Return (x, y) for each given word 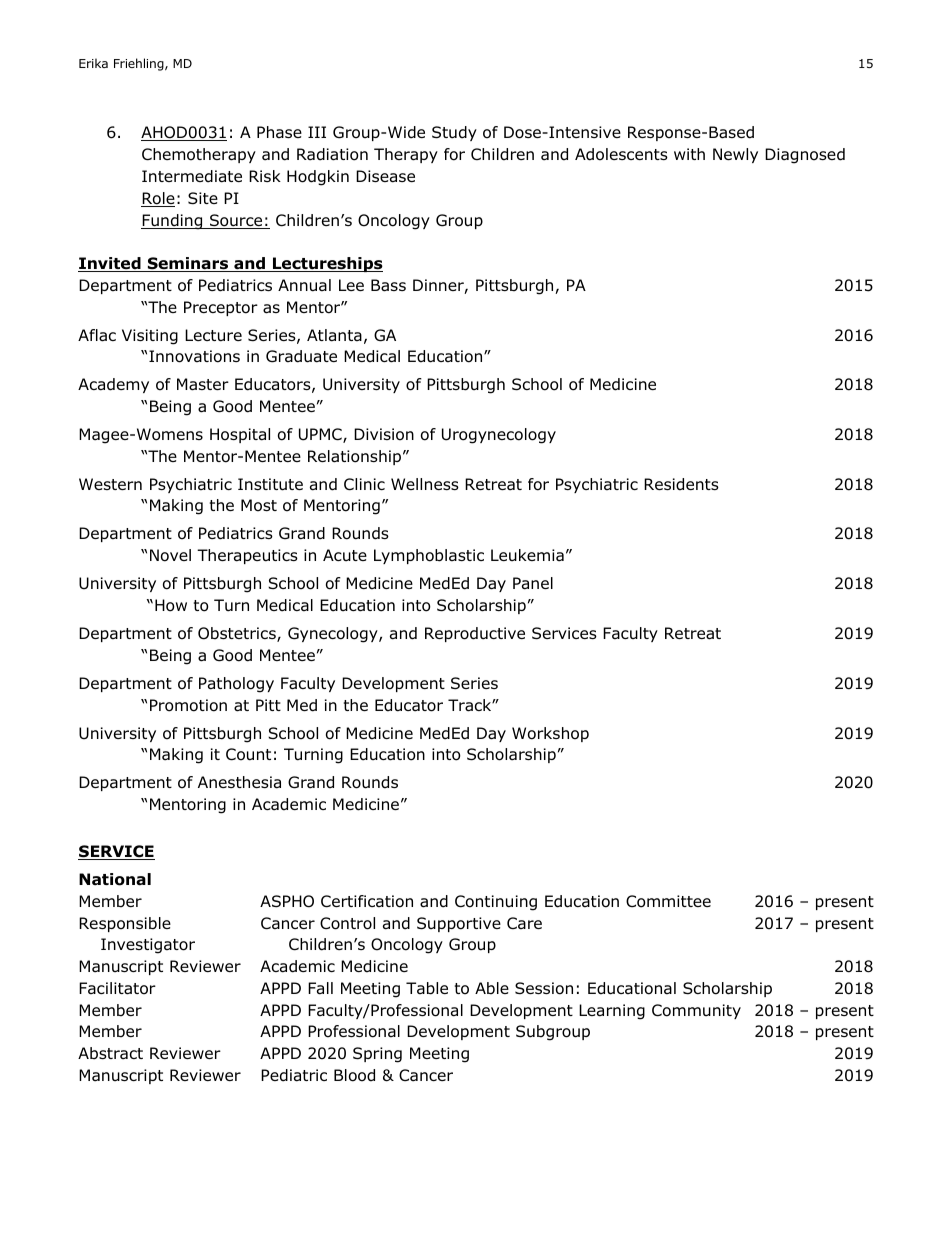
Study (454, 133)
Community (696, 1011)
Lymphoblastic (429, 556)
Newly (735, 155)
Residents (681, 484)
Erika (93, 63)
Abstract (110, 1053)
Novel (170, 555)
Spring (377, 1055)
